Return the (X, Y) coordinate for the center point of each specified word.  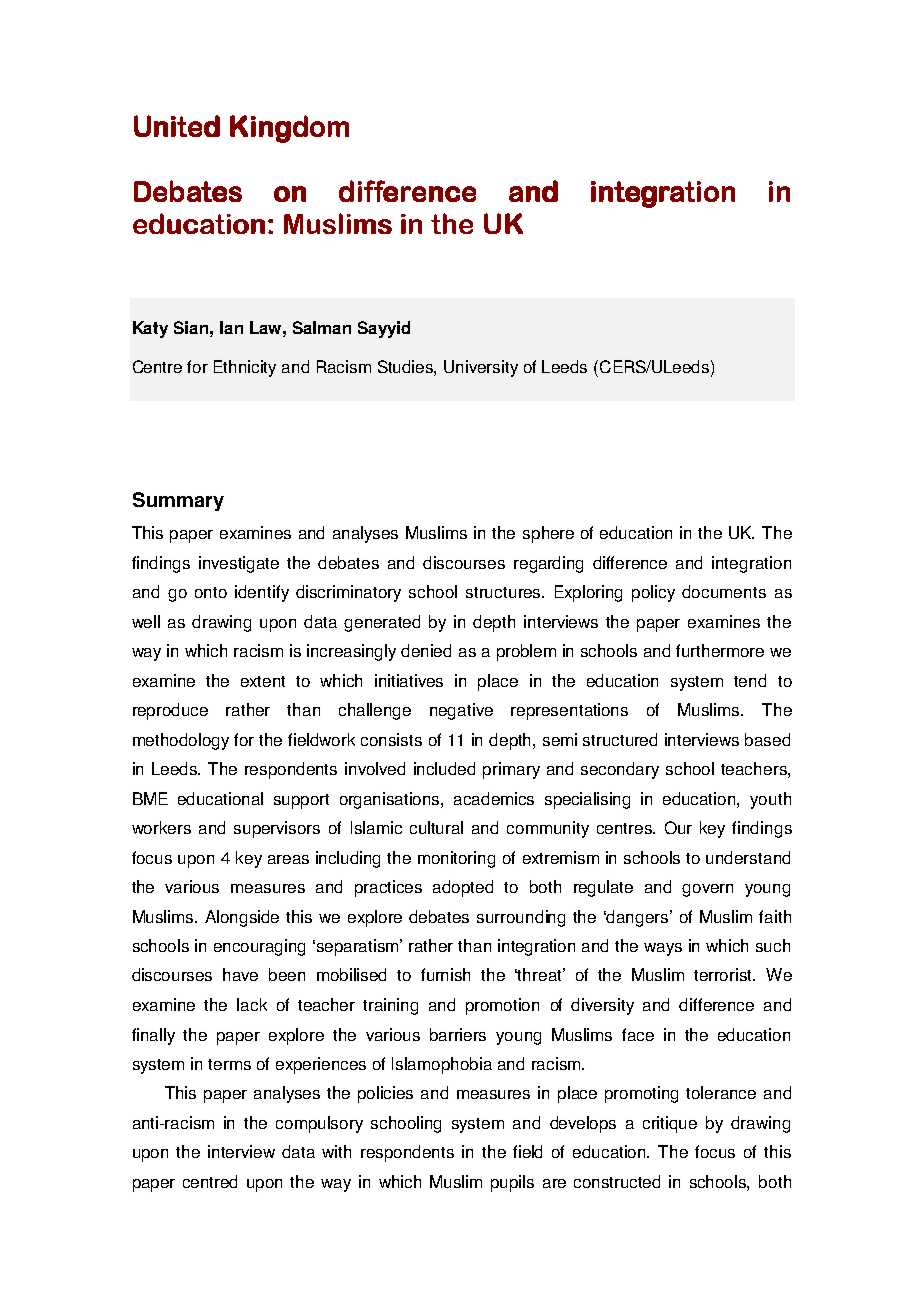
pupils (512, 1183)
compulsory (319, 1124)
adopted (463, 888)
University (481, 368)
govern (707, 890)
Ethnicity (245, 368)
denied (426, 650)
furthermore (720, 650)
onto (211, 592)
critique (670, 1124)
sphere (548, 534)
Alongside (242, 918)
